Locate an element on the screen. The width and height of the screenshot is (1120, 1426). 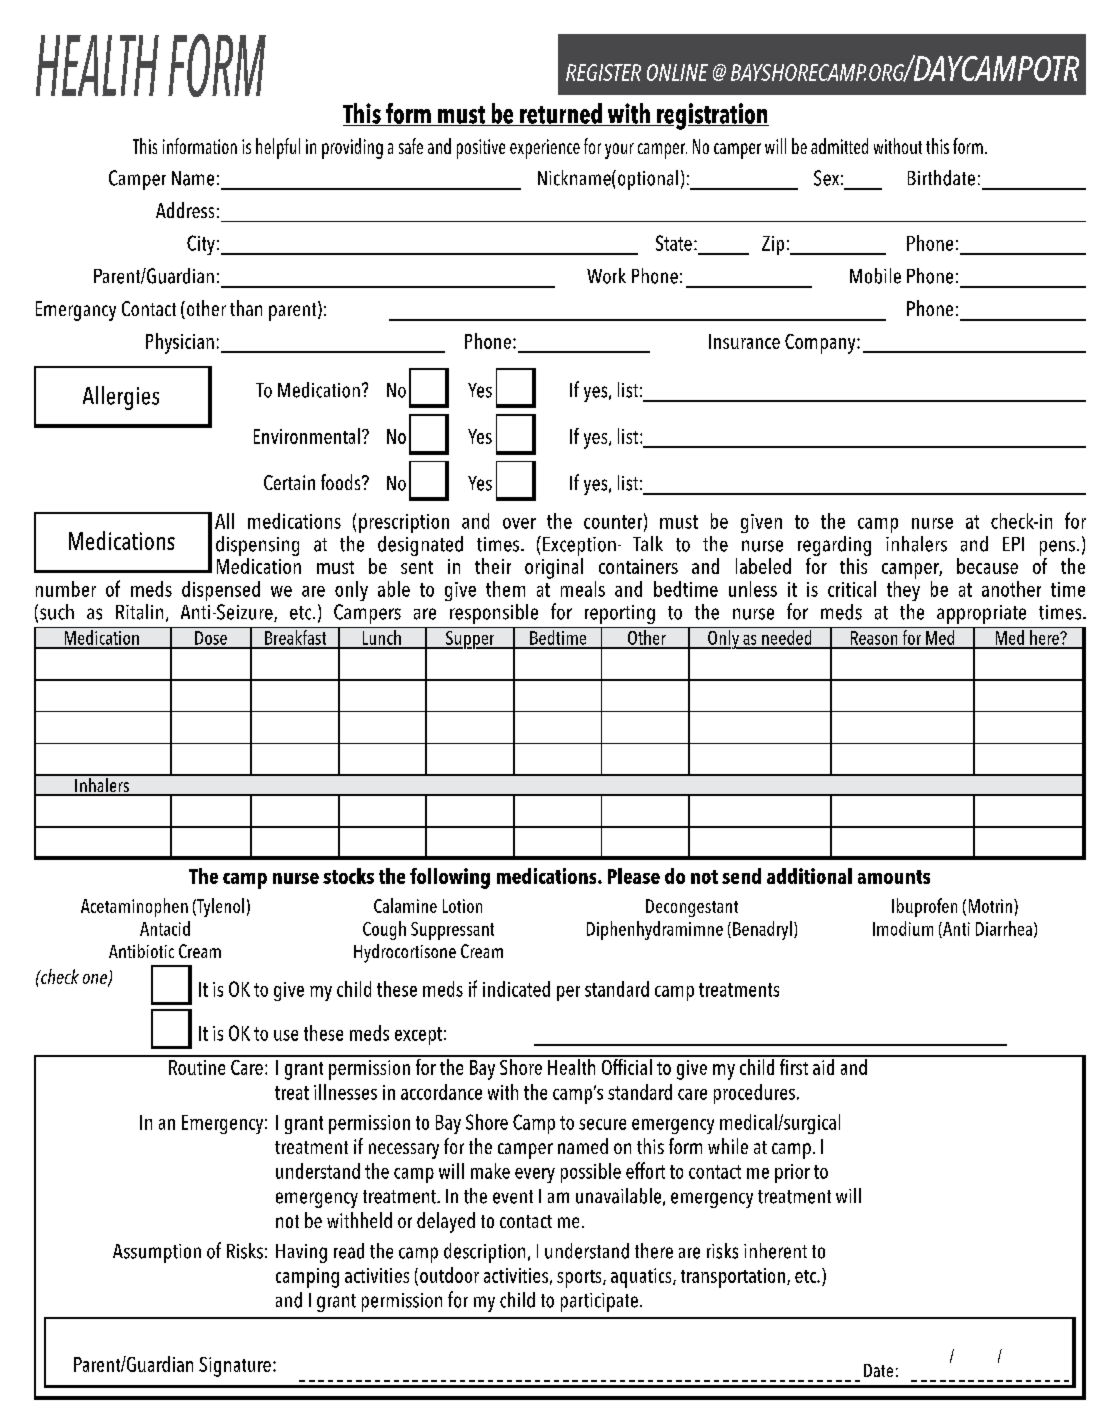
them is located at coordinates (505, 589).
